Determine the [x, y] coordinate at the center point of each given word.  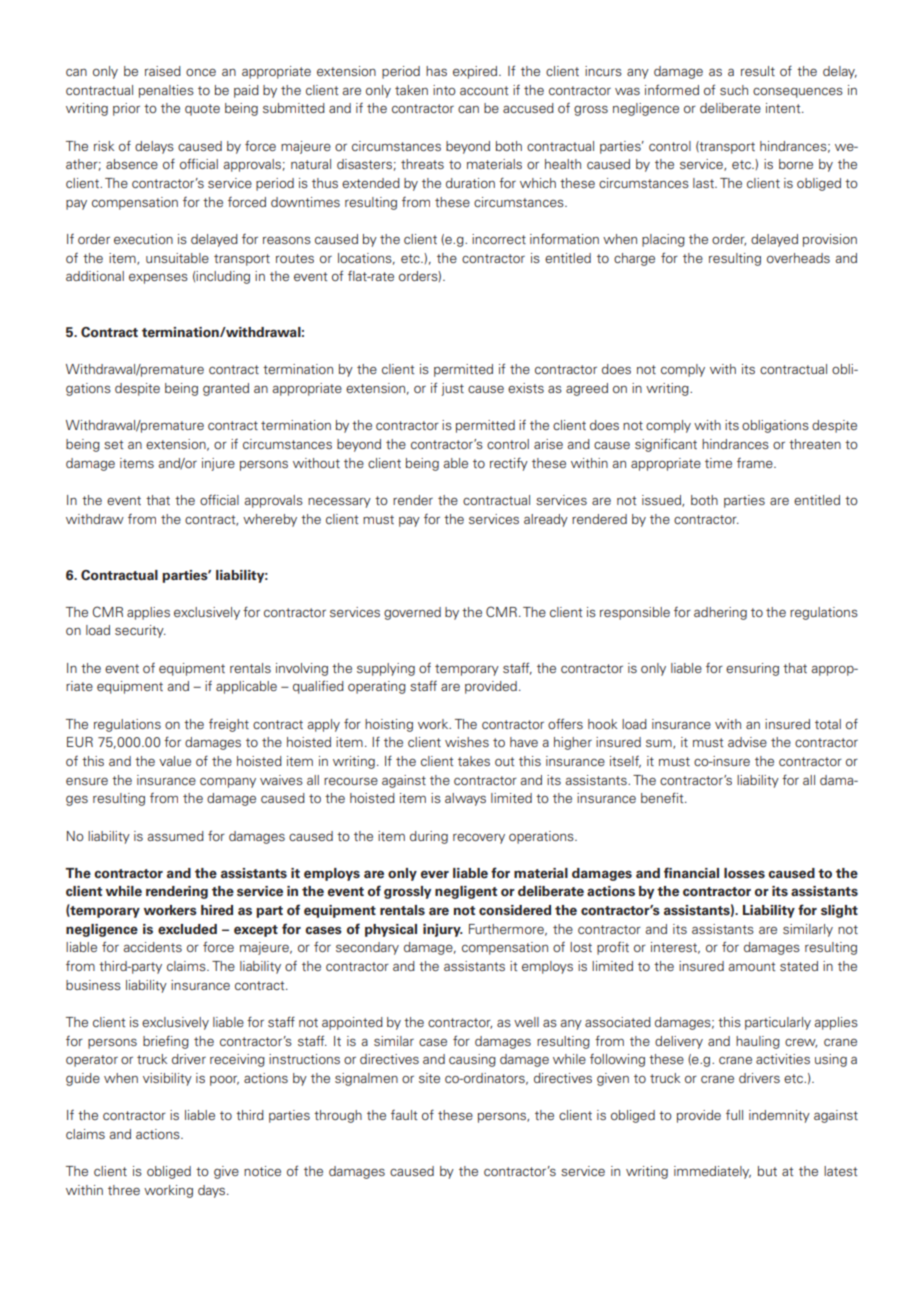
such [734, 90]
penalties [166, 91]
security [140, 631]
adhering [720, 613]
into [444, 90]
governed [412, 613]
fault [404, 1115]
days [213, 1191]
